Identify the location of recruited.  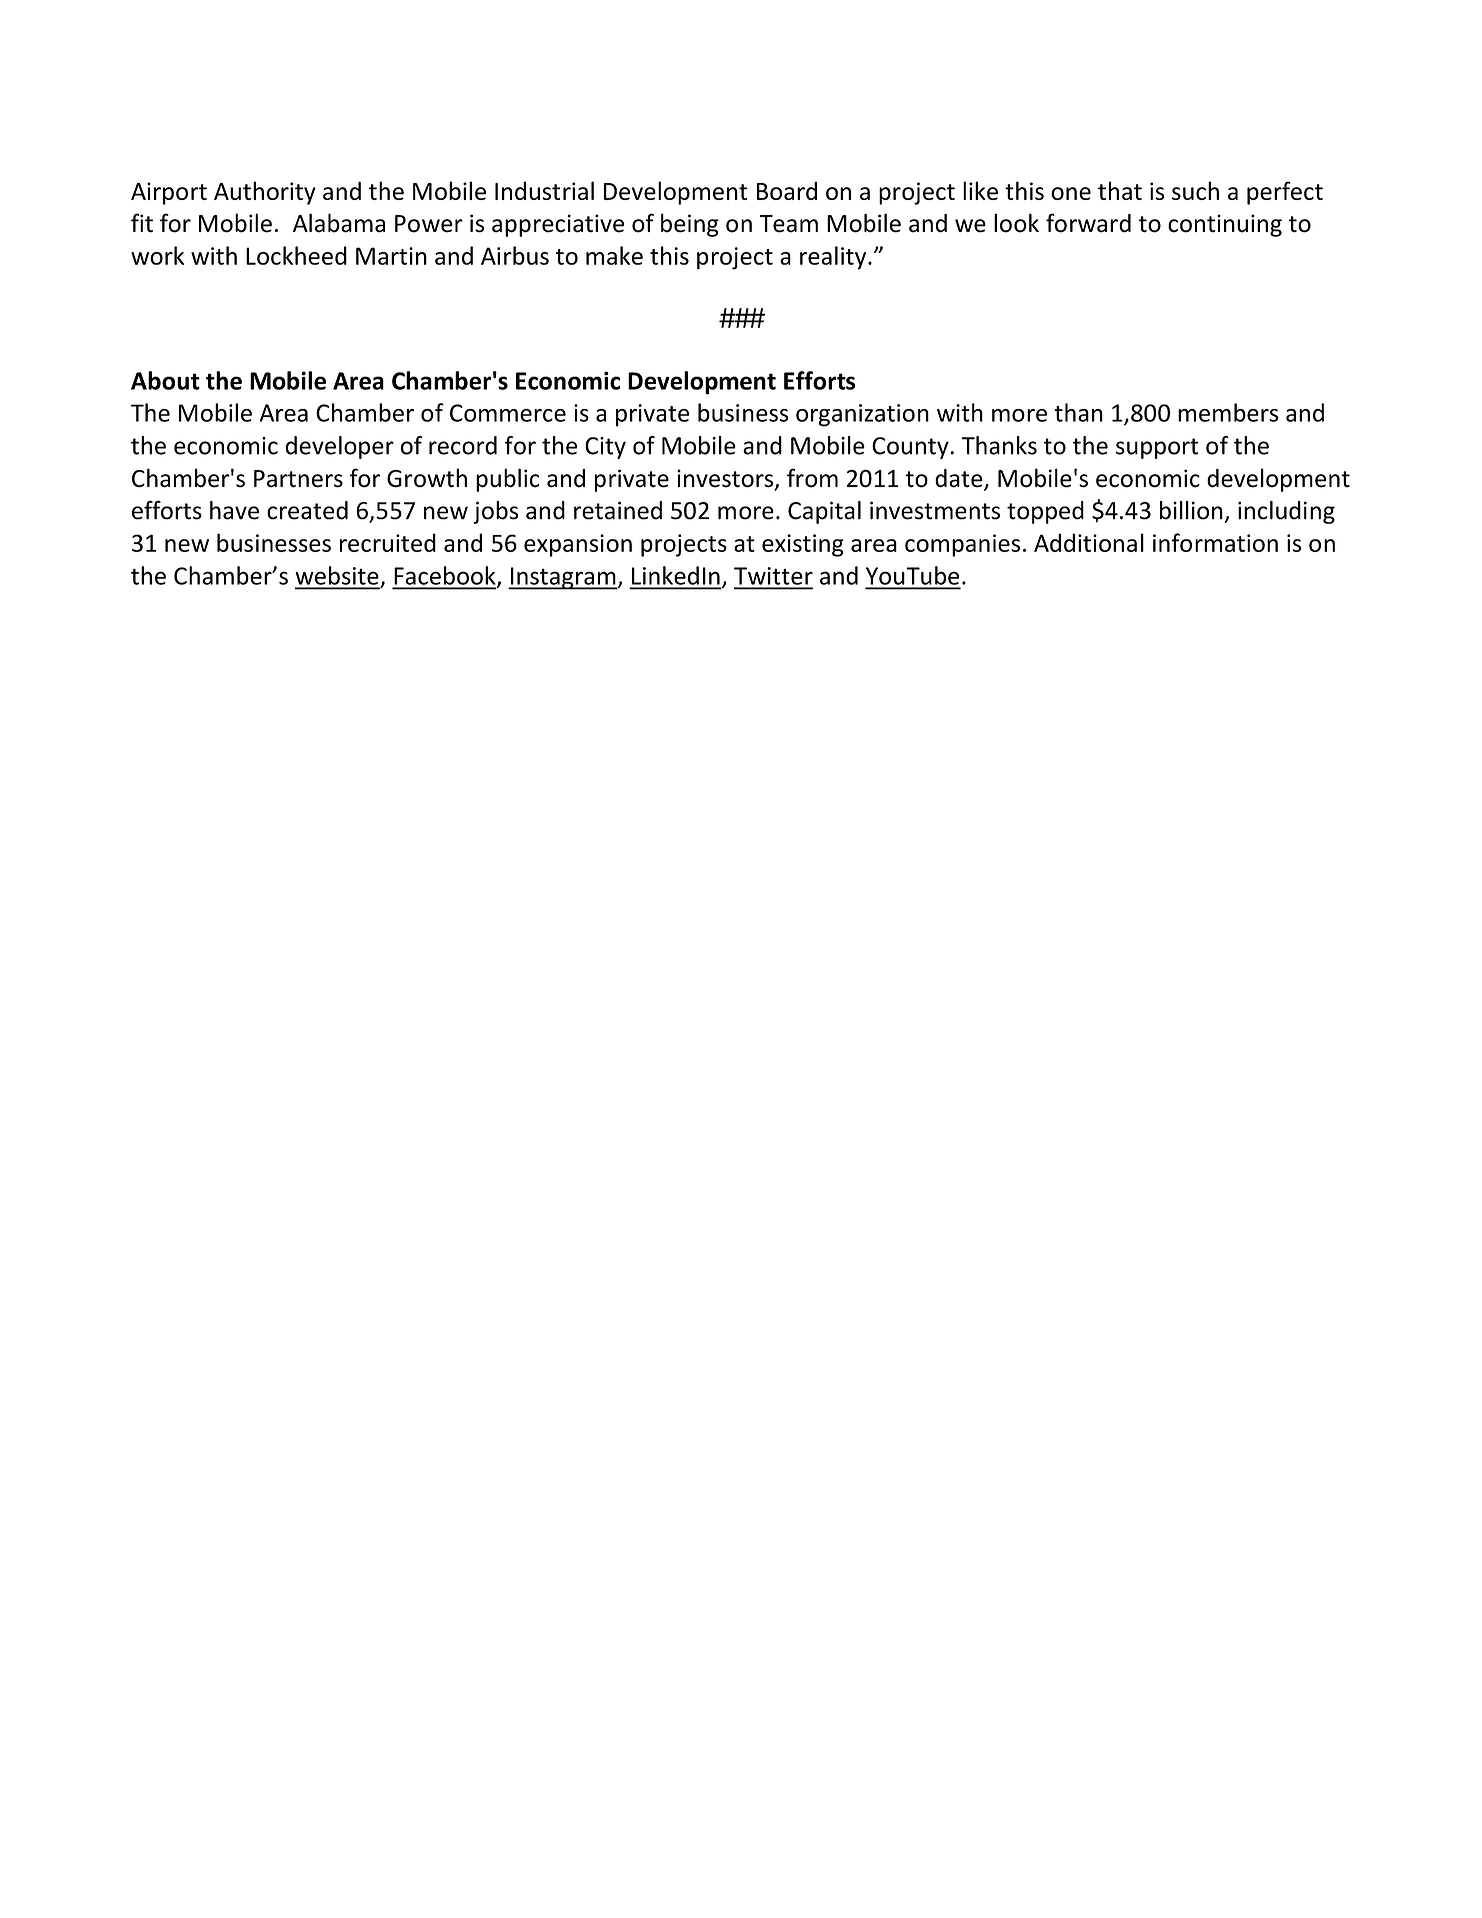
(388, 542).
